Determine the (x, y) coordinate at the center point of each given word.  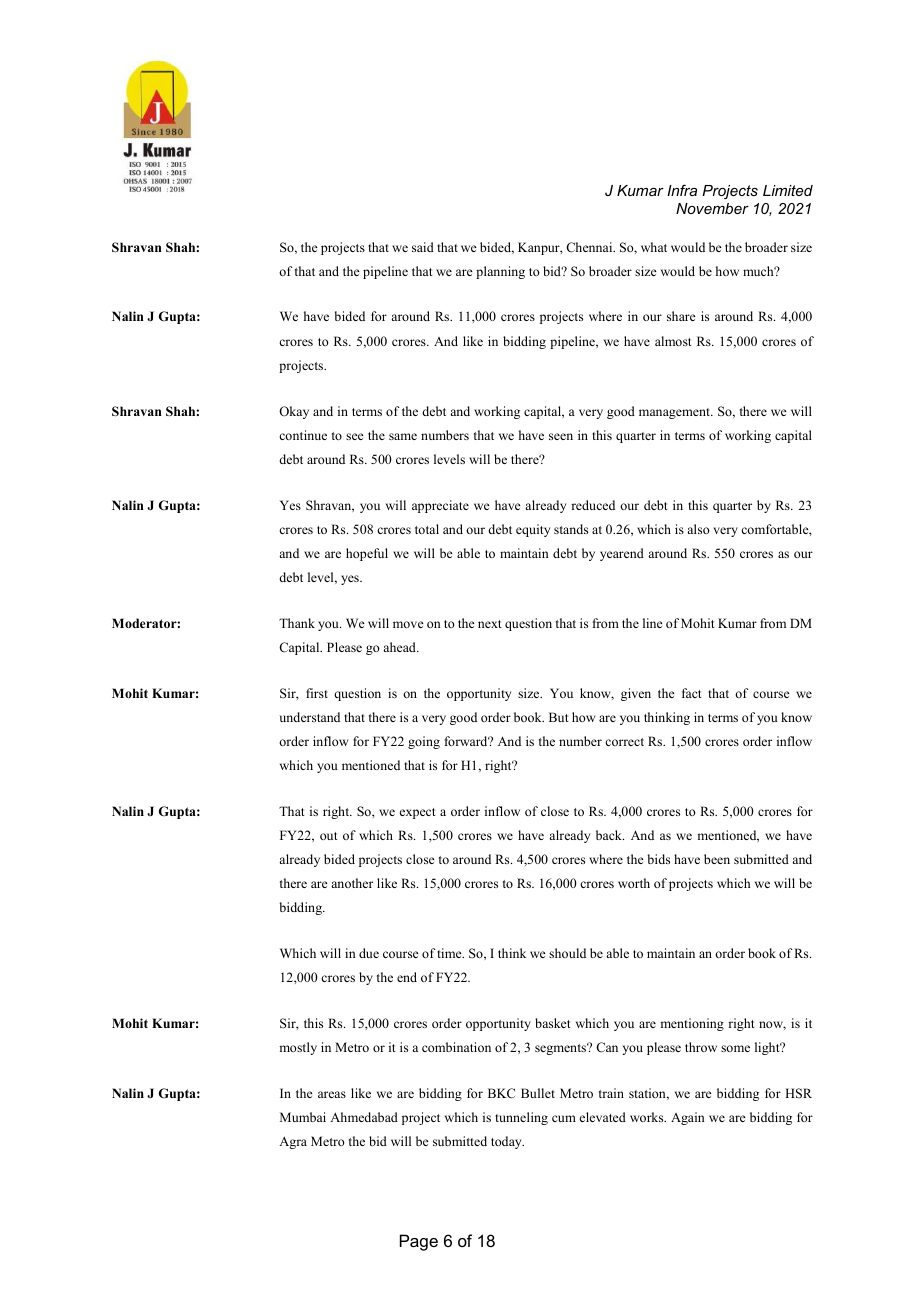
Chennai (590, 247)
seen (561, 436)
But (559, 717)
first (317, 693)
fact (692, 693)
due (369, 953)
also (698, 529)
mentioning (692, 1024)
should (567, 953)
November (712, 208)
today (507, 1142)
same (403, 436)
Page (419, 1242)
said (423, 247)
